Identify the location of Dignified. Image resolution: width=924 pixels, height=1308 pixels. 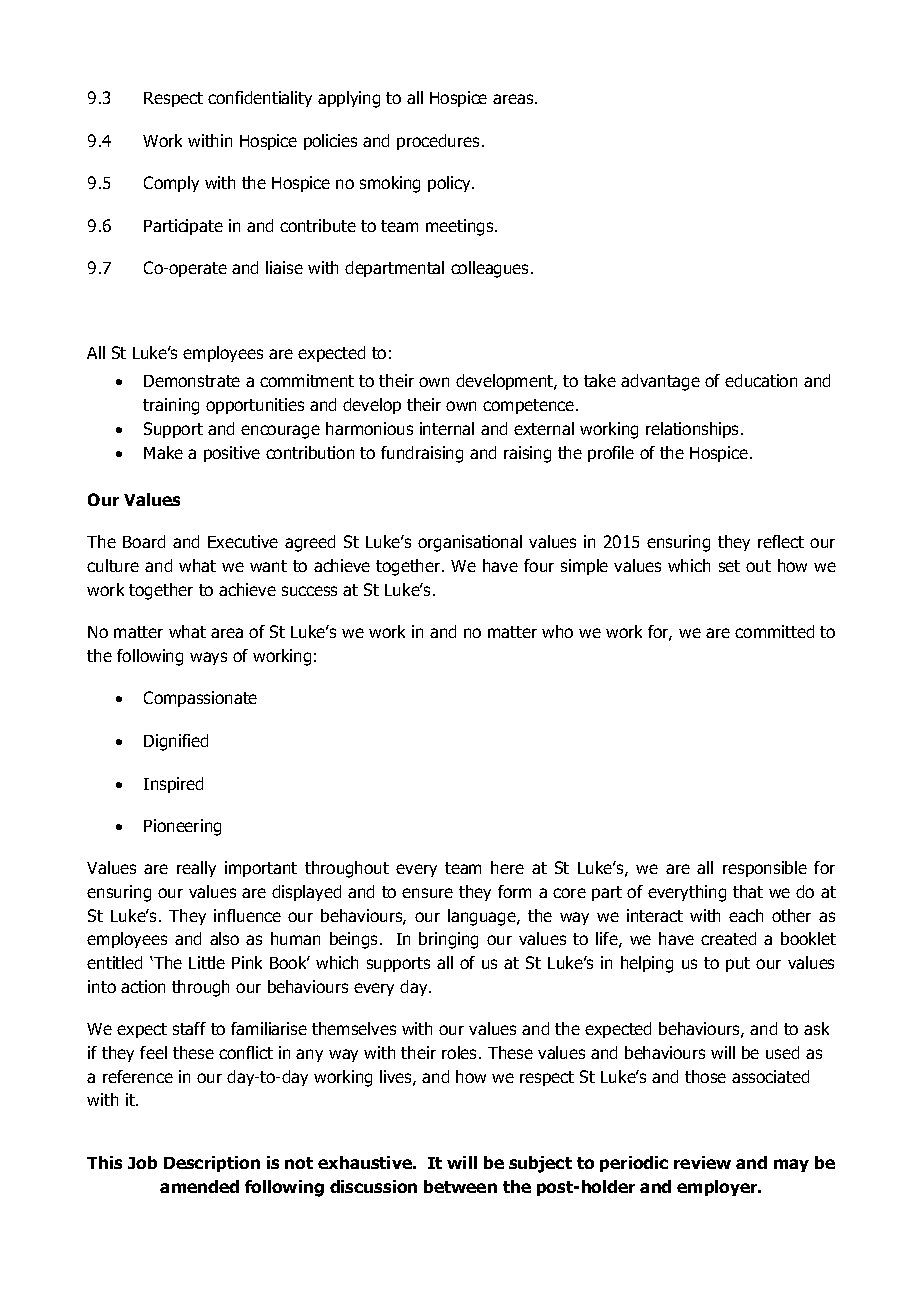
(176, 742).
